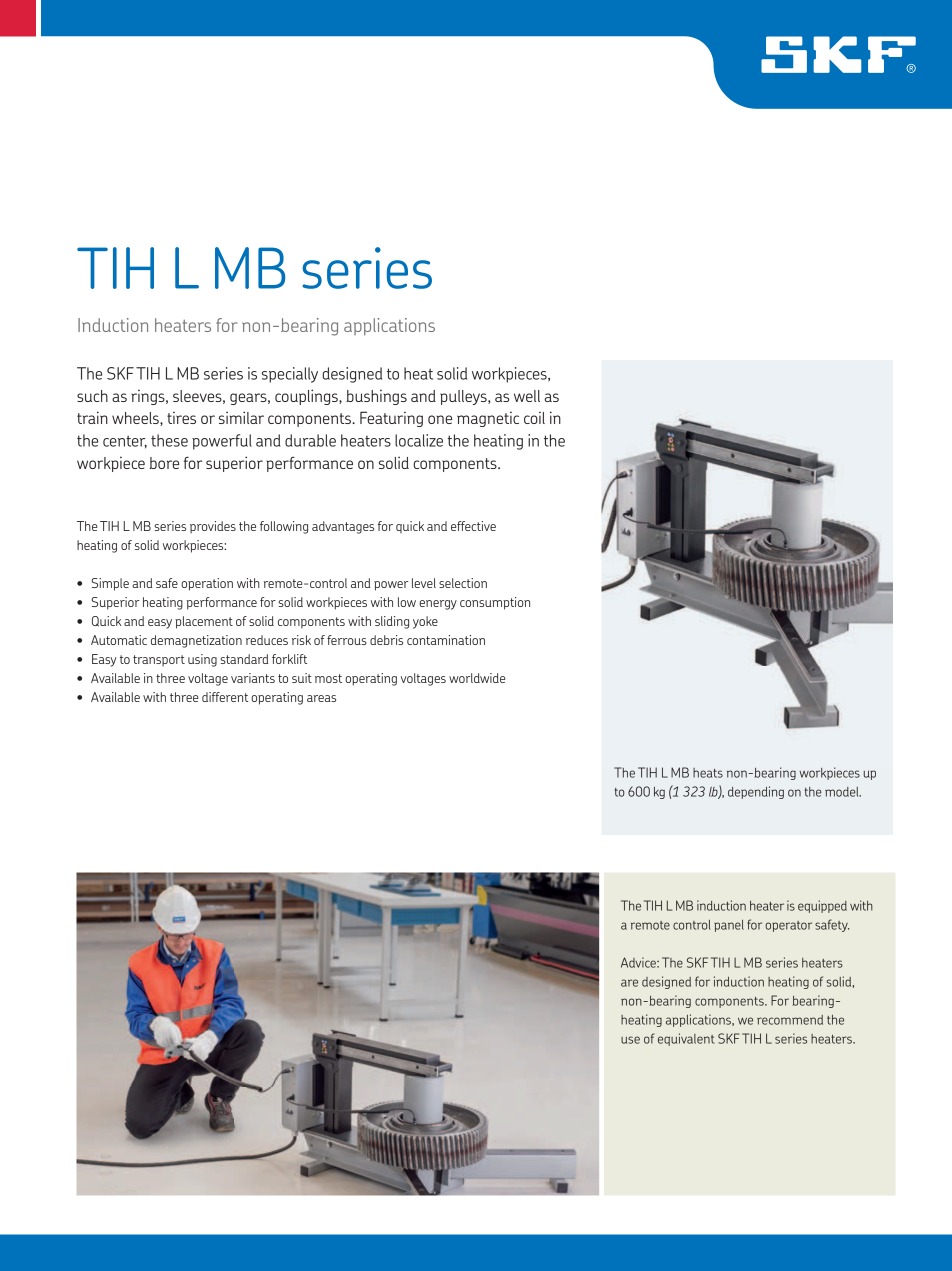 This screenshot has width=952, height=1271. What do you see at coordinates (686, 1039) in the screenshot?
I see `equivalent` at bounding box center [686, 1039].
